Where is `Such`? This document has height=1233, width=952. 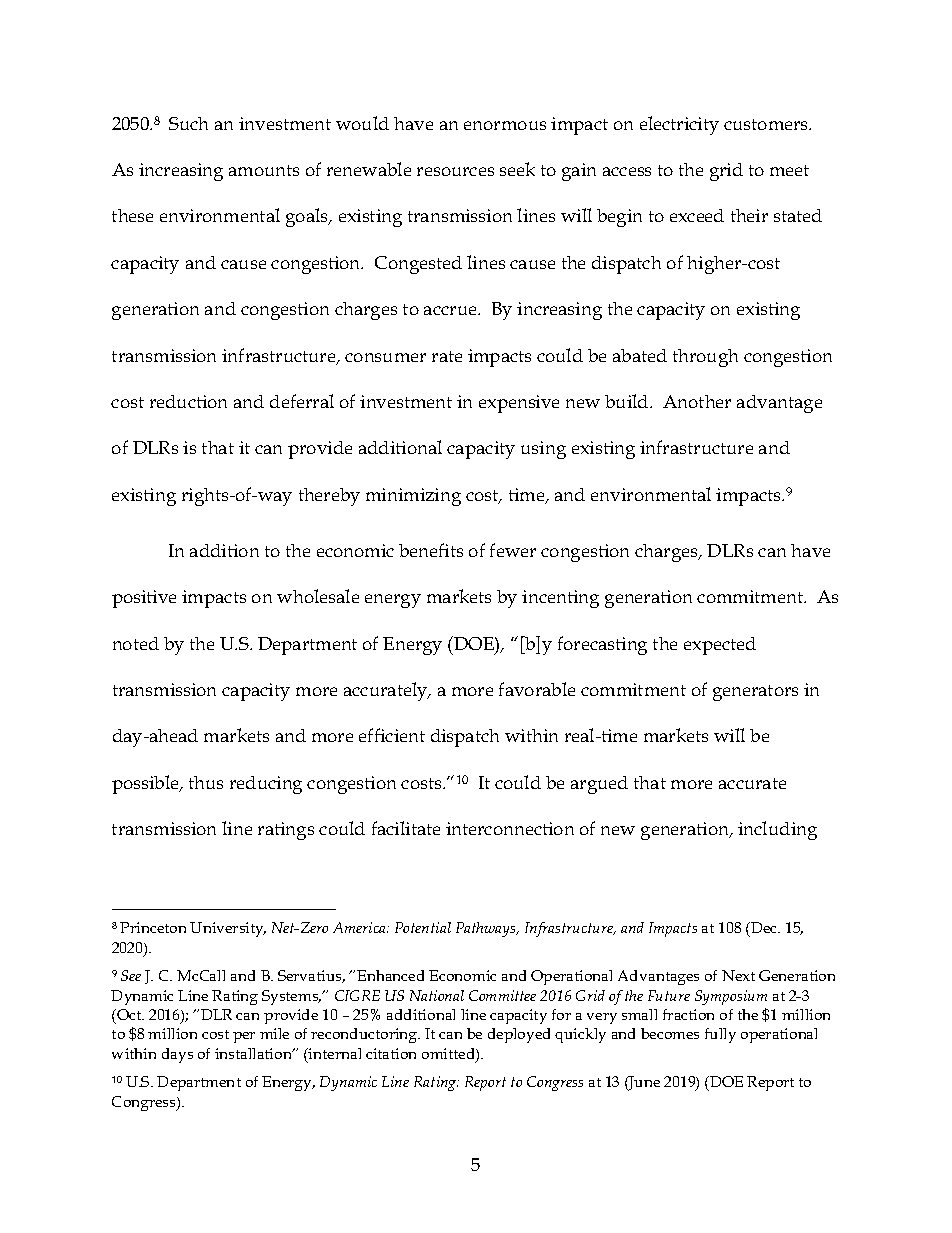 Such is located at coordinates (188, 123).
